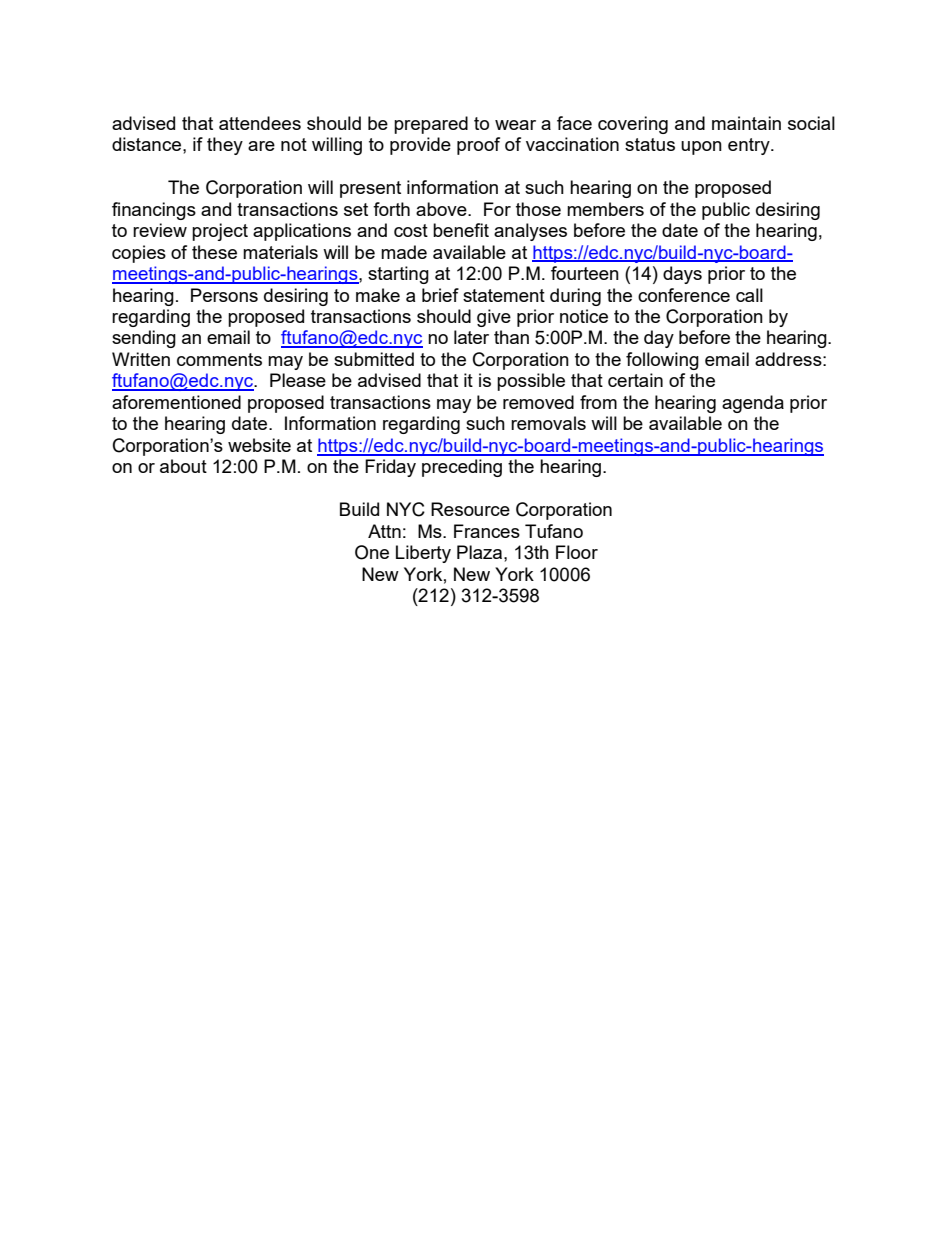 The height and width of the document is (1233, 952). What do you see at coordinates (531, 382) in the document?
I see `possible` at bounding box center [531, 382].
